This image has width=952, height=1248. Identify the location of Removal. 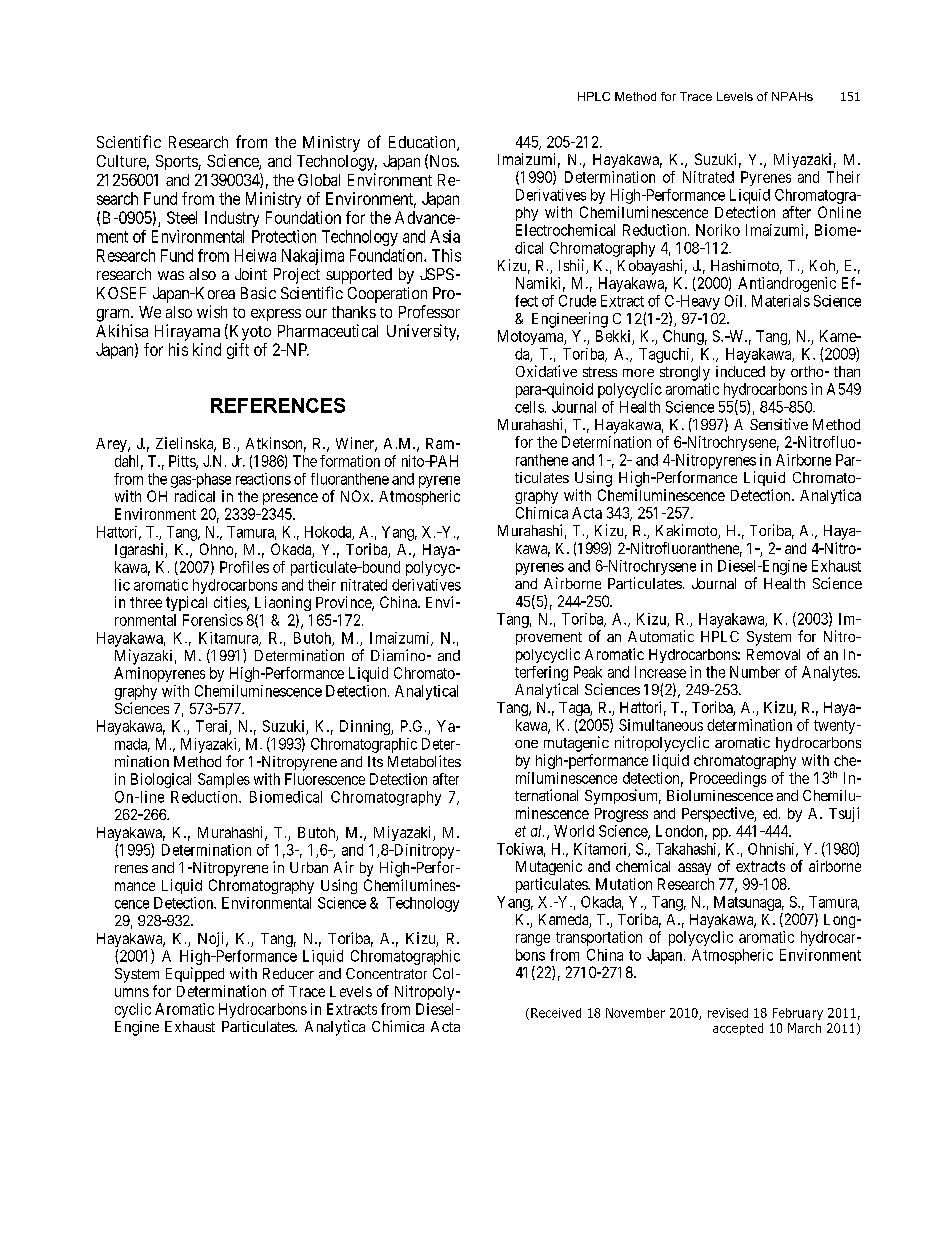
(773, 654).
